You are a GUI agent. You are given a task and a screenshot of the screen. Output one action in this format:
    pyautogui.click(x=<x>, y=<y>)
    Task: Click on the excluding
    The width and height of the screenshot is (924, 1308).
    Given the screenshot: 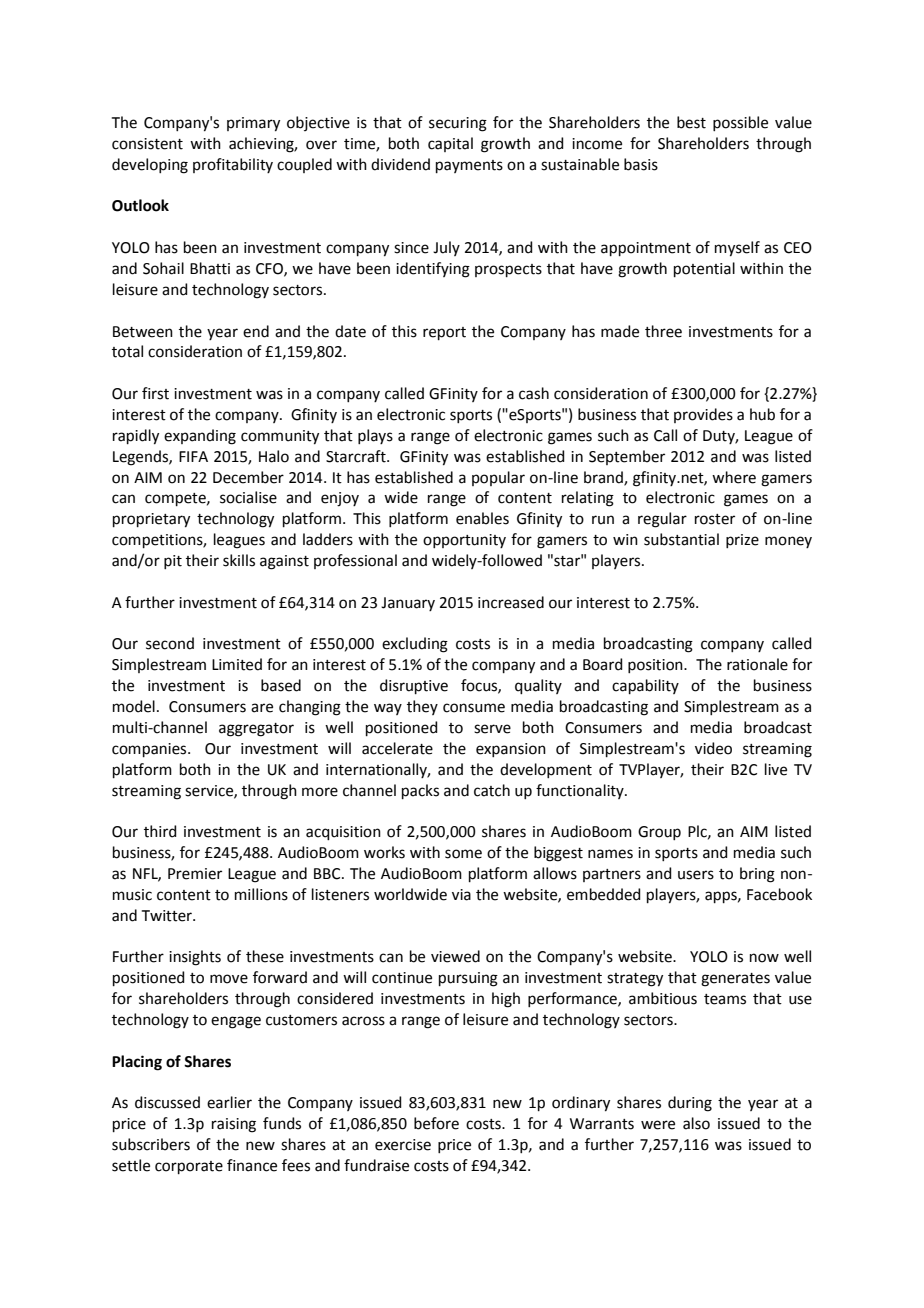 What is the action you would take?
    pyautogui.click(x=415, y=645)
